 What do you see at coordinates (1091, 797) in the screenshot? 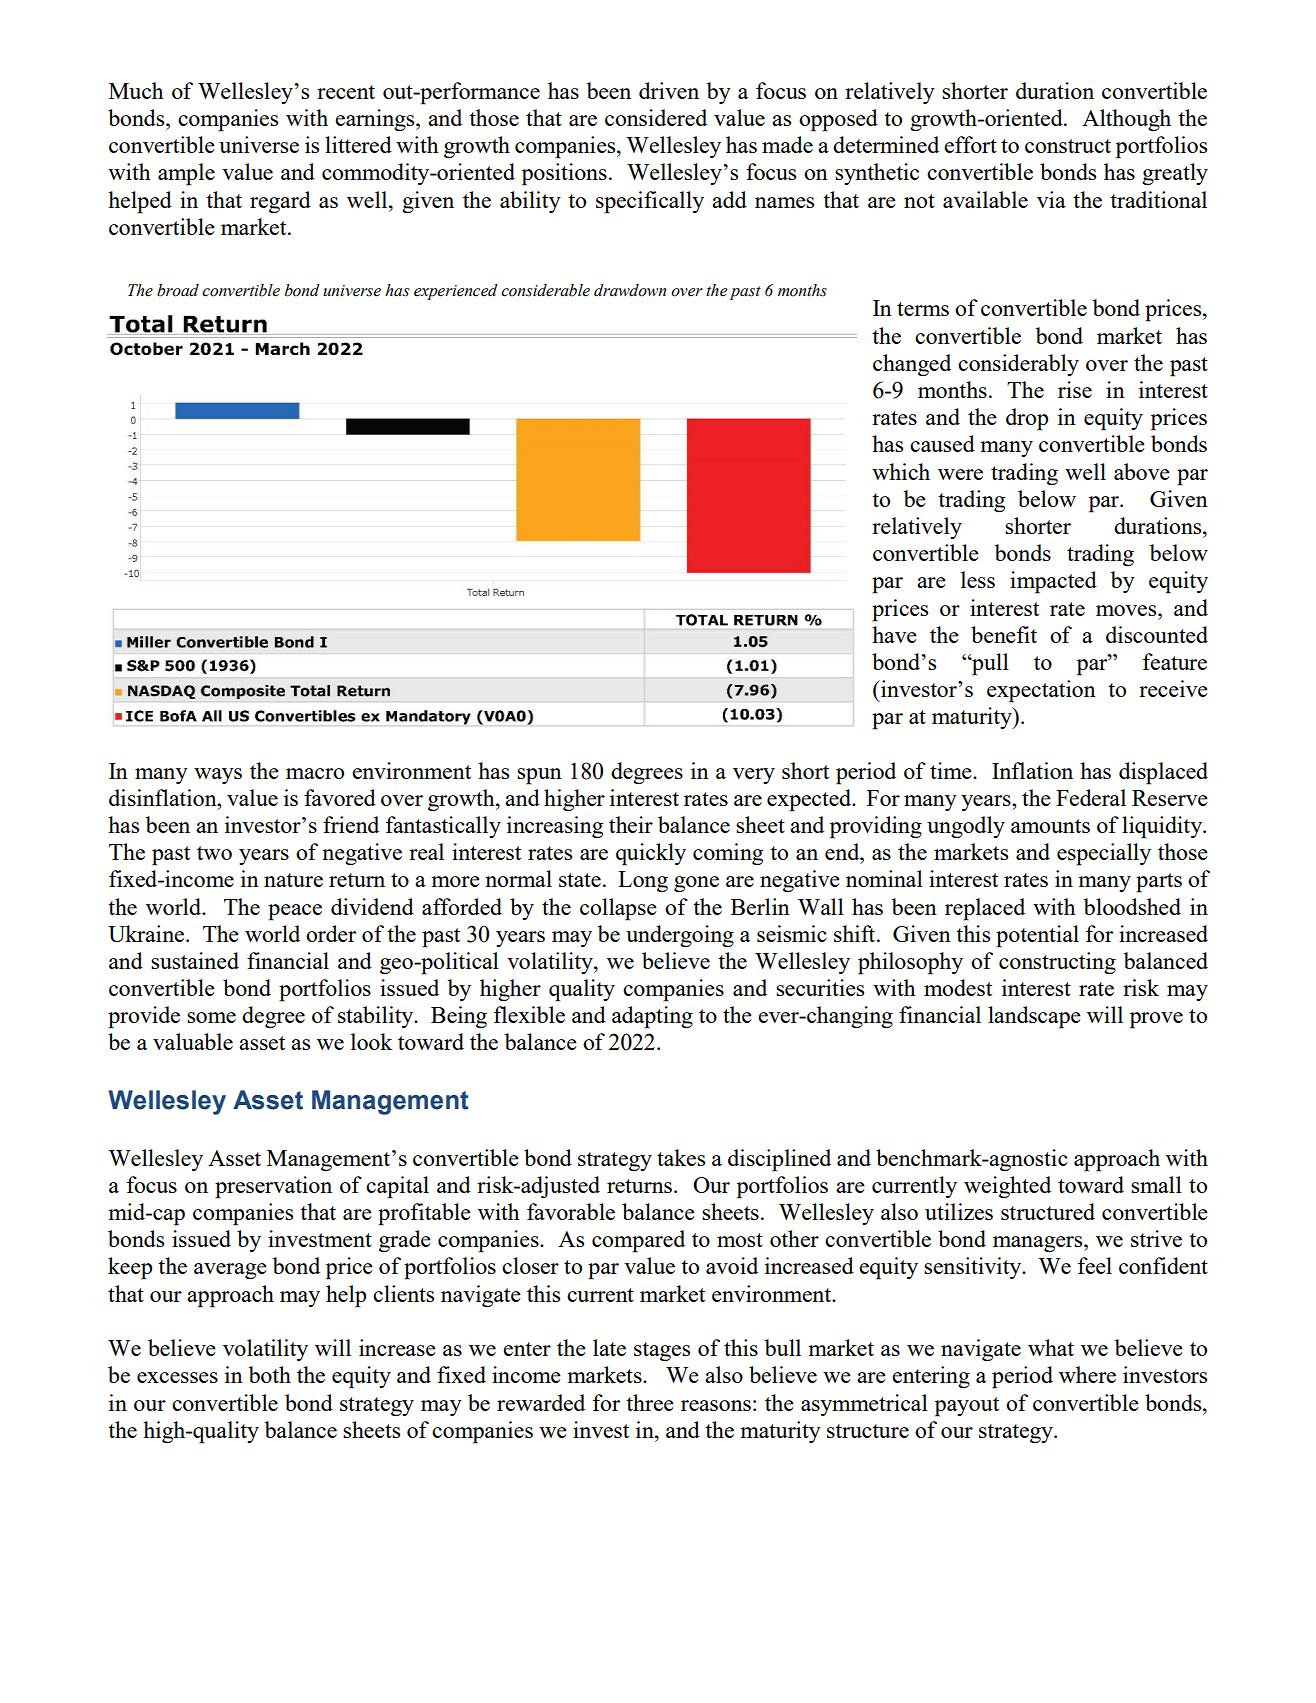
I see `Federal` at bounding box center [1091, 797].
